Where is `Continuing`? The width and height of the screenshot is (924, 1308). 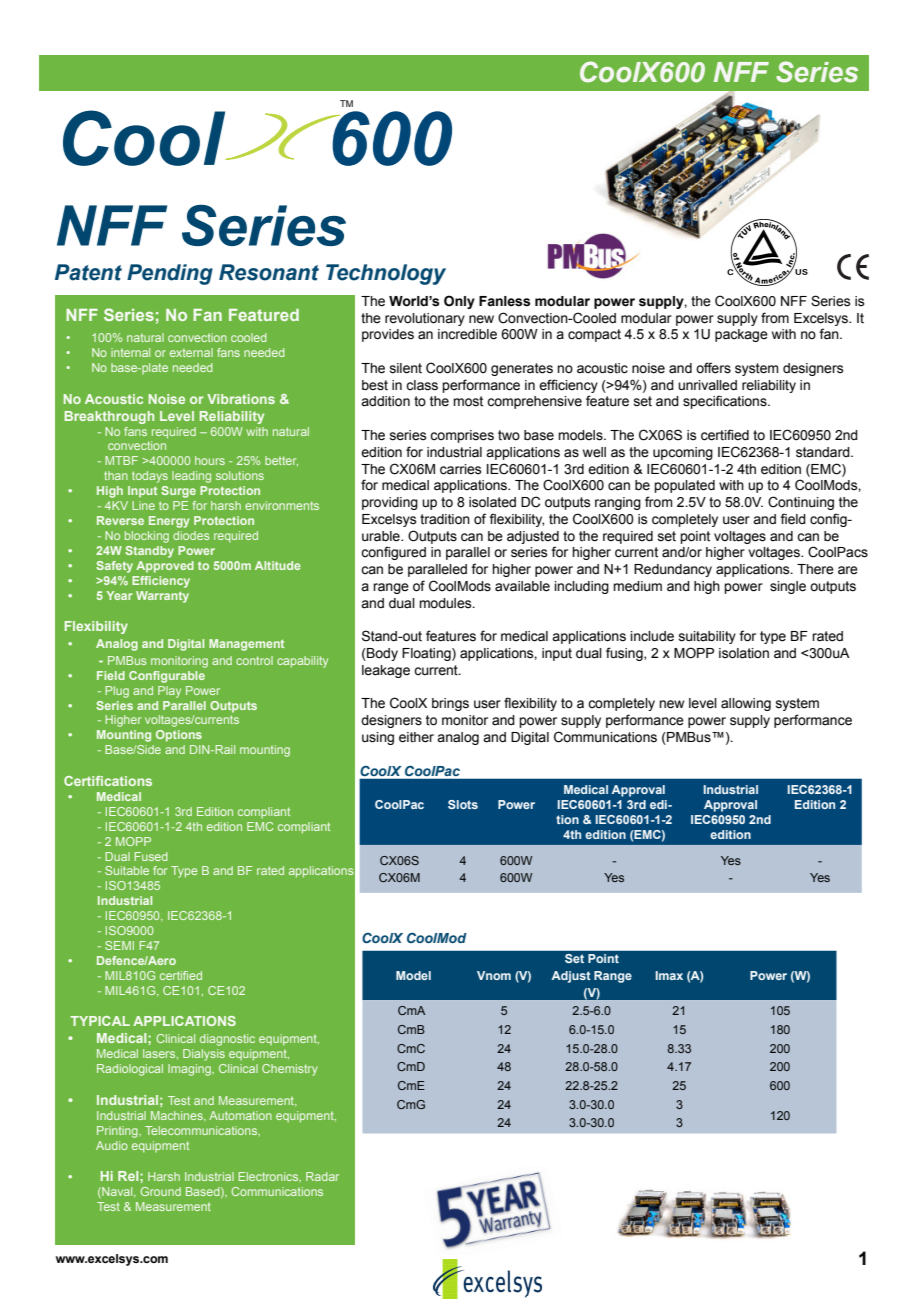 Continuing is located at coordinates (801, 503).
